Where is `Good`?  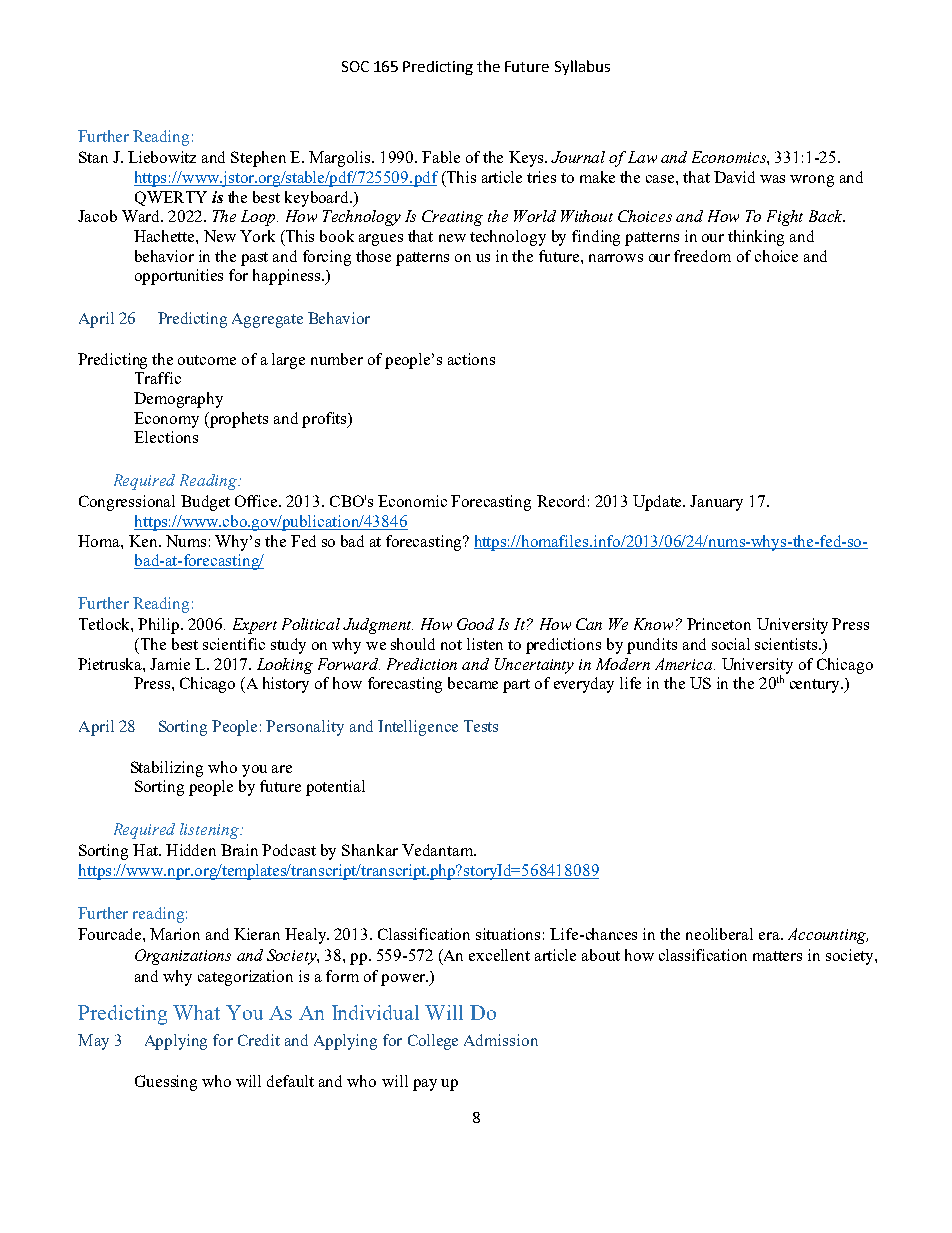 Good is located at coordinates (475, 624).
